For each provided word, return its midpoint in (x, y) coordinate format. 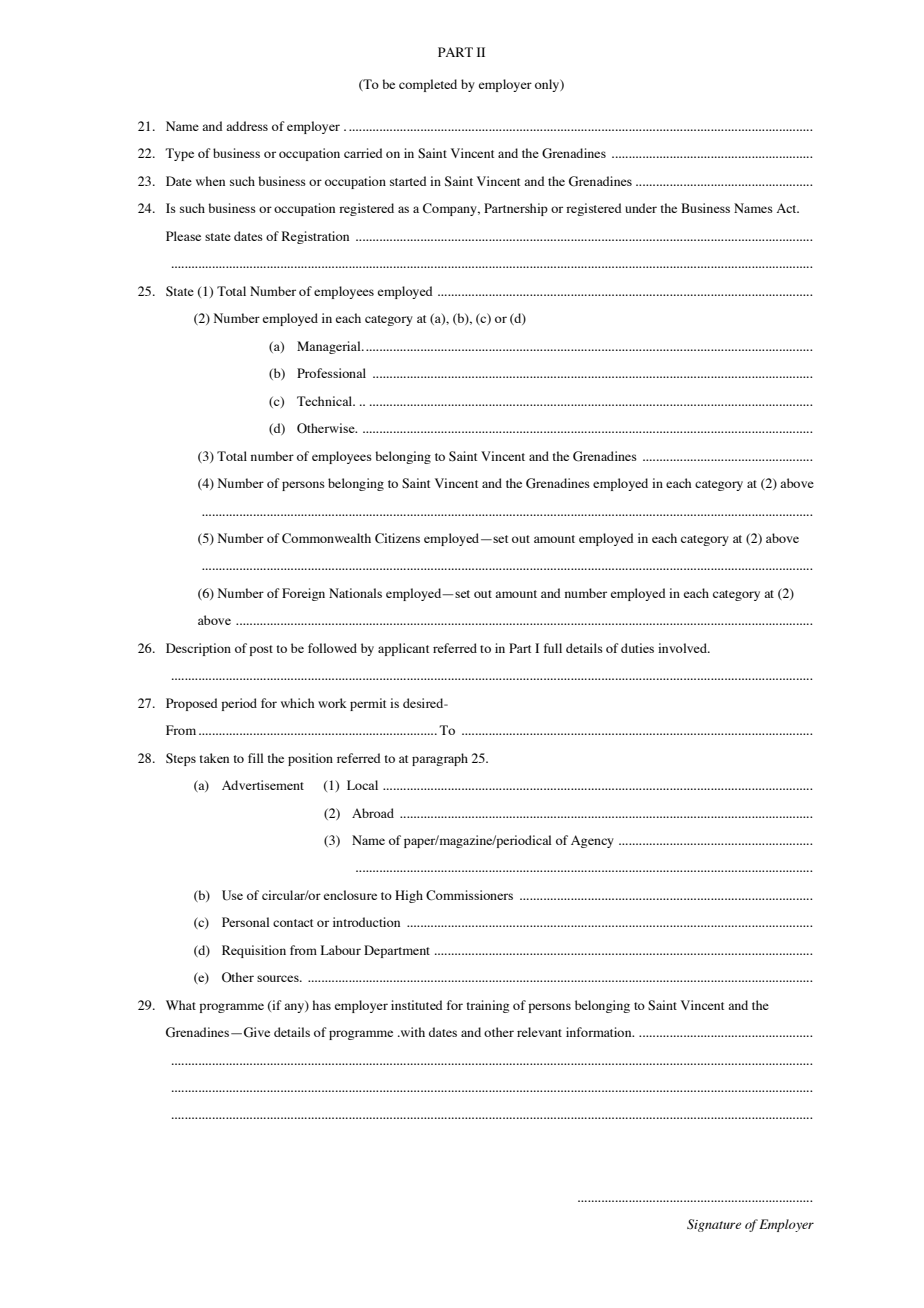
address (247, 126)
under (641, 208)
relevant (539, 1032)
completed (428, 85)
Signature (714, 1225)
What (181, 1005)
